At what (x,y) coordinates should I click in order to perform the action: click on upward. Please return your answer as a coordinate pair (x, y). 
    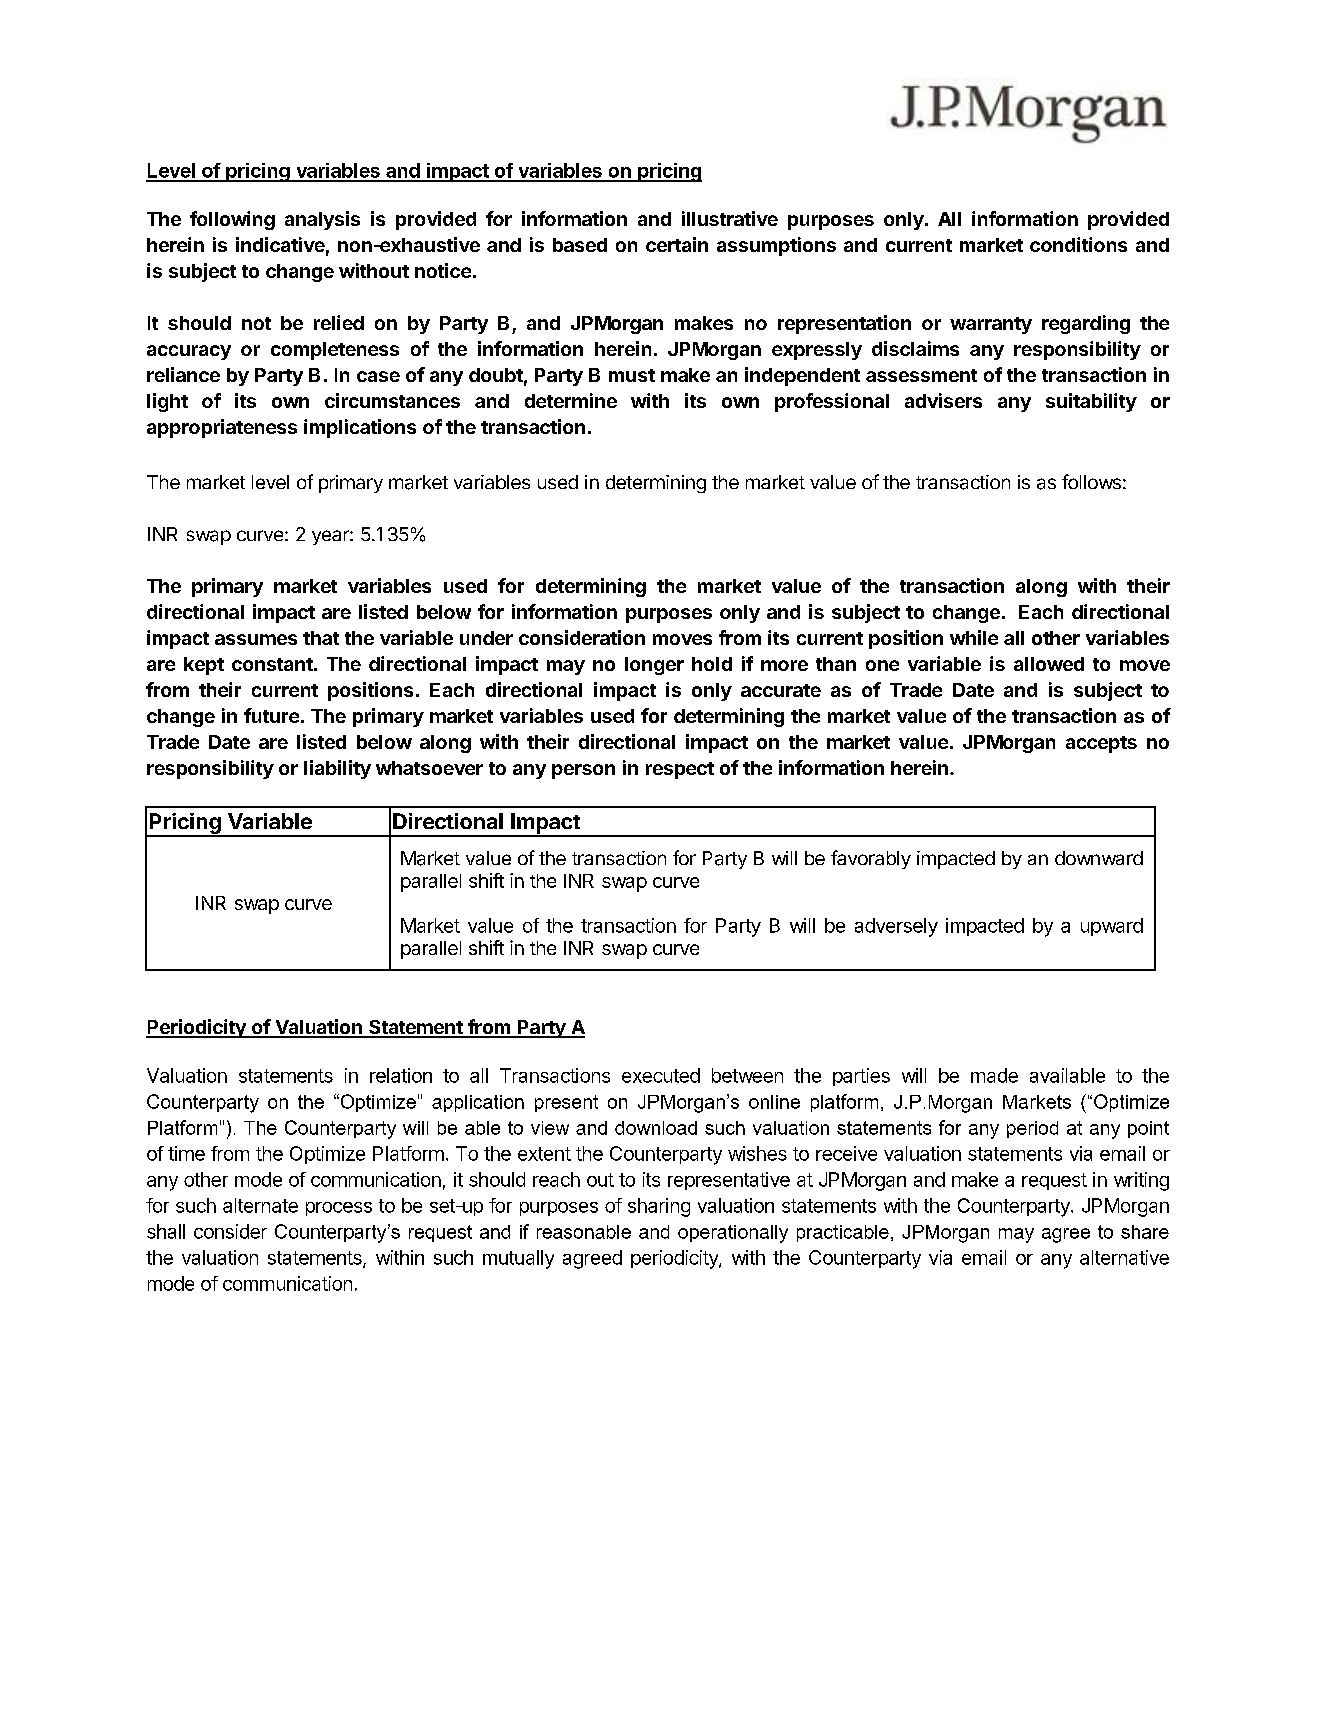
    Looking at the image, I should click on (1112, 927).
